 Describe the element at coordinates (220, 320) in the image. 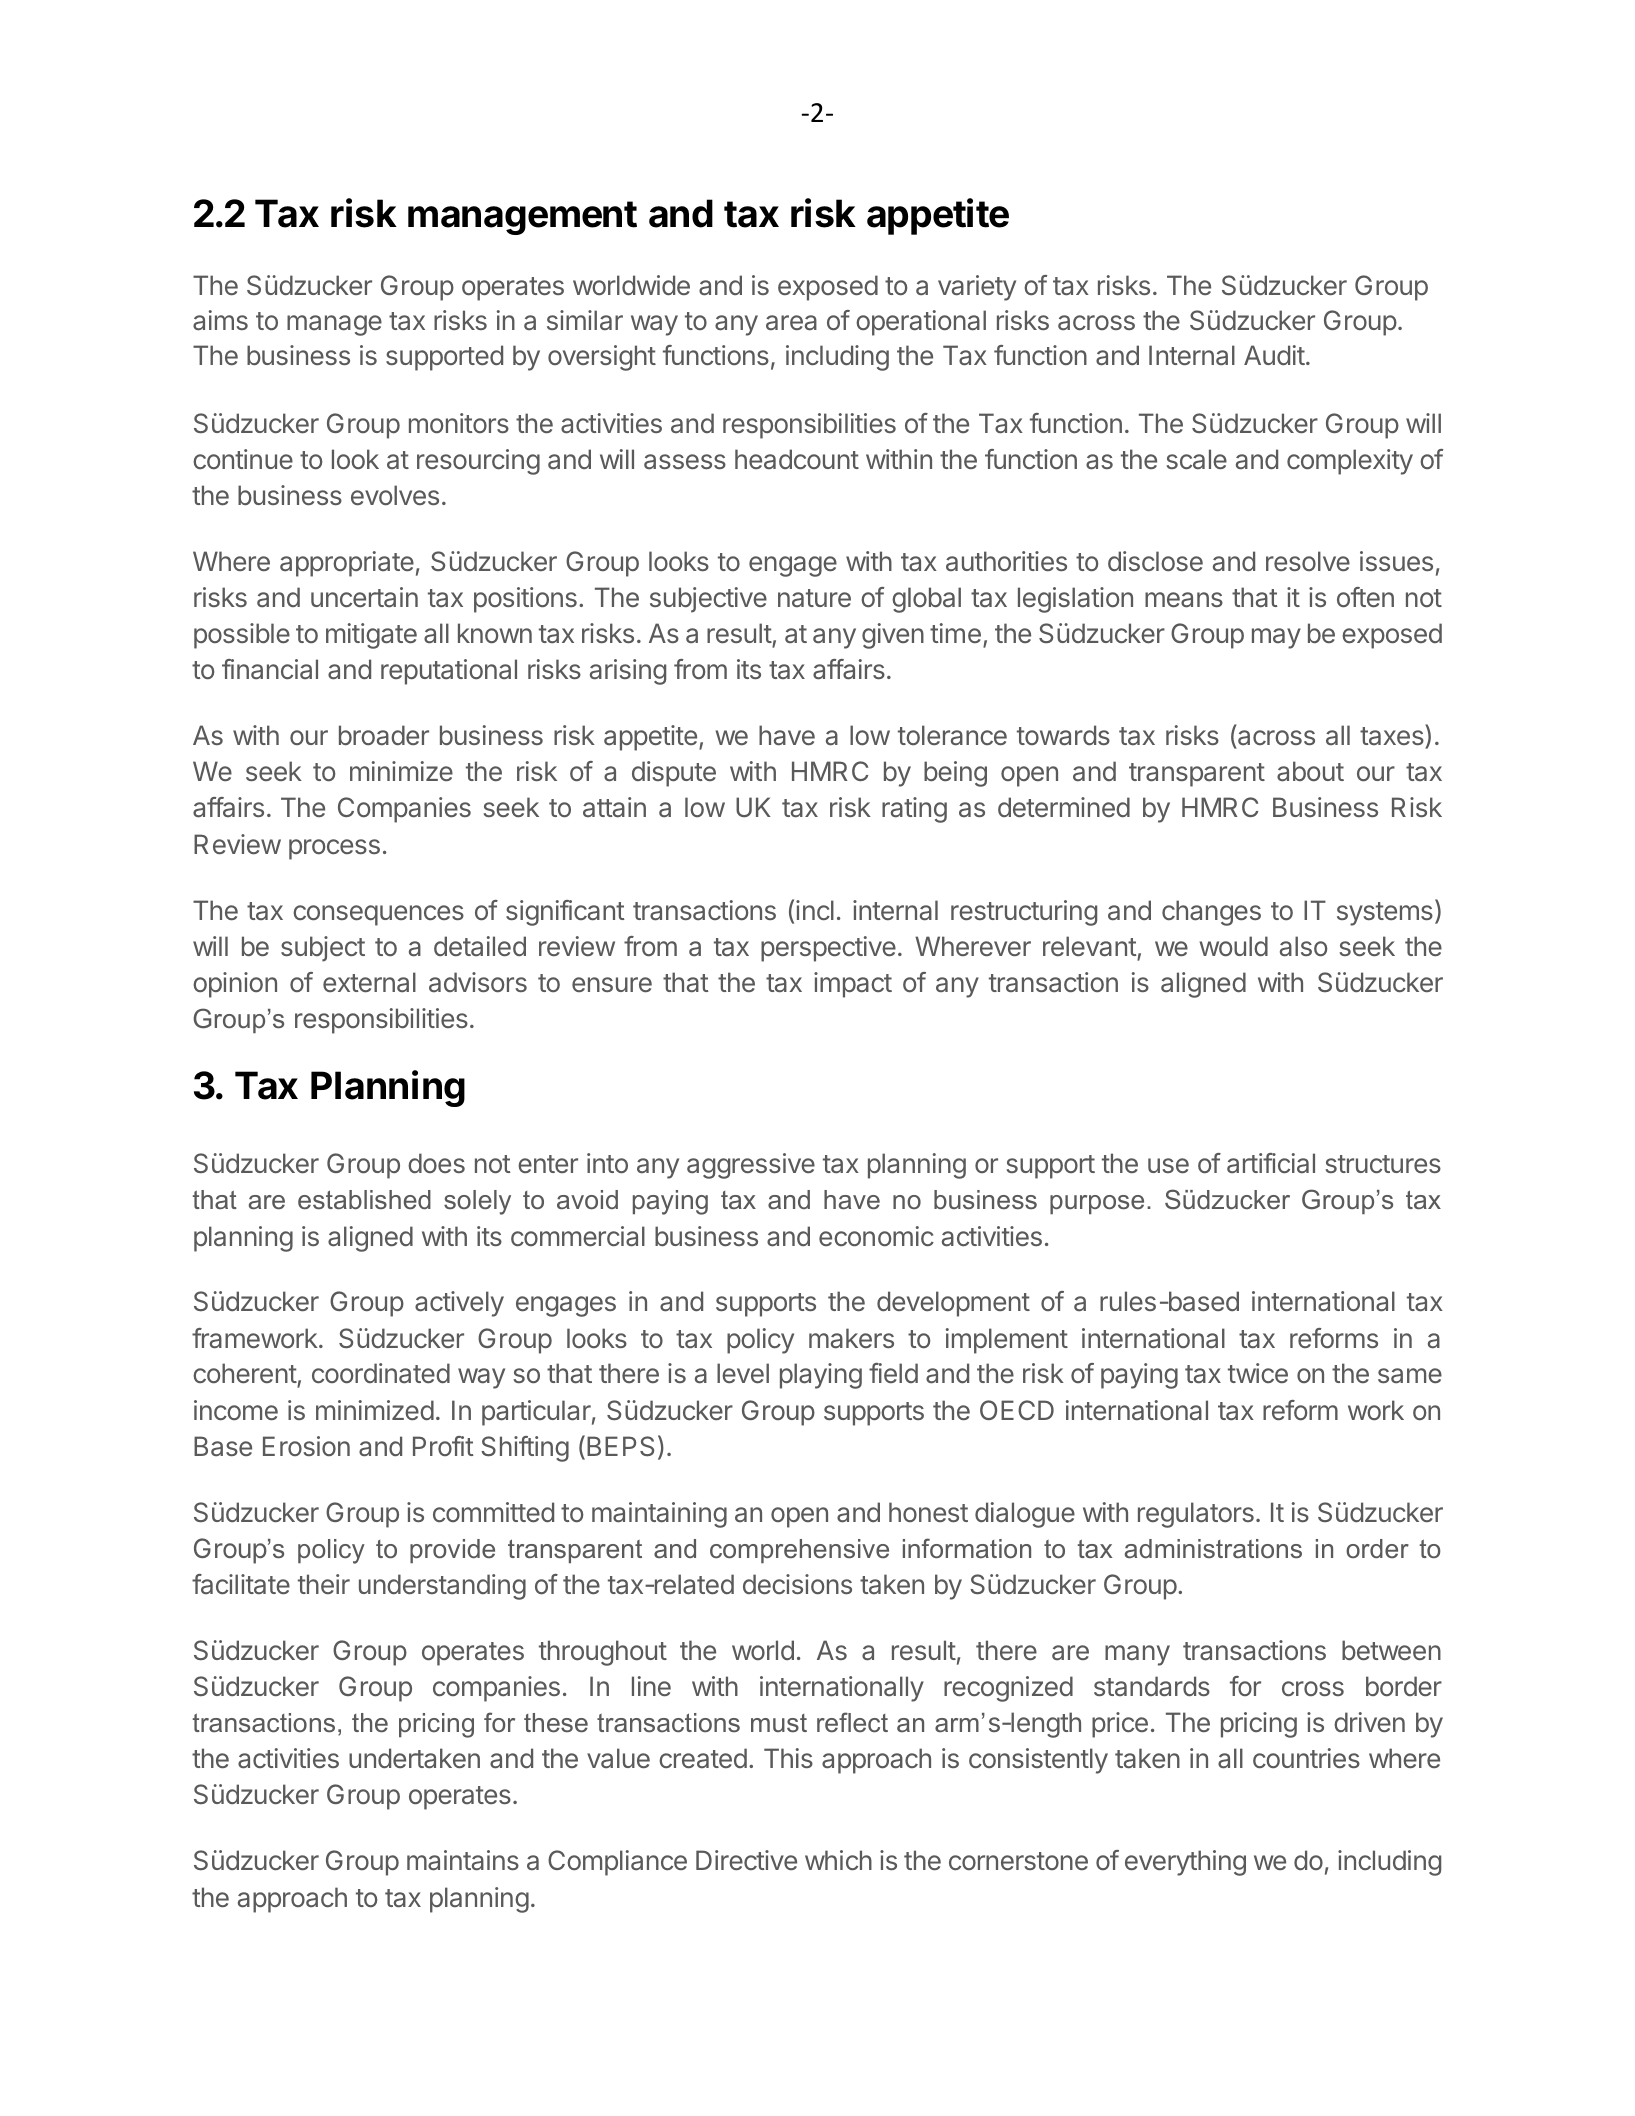

I see `aims` at that location.
